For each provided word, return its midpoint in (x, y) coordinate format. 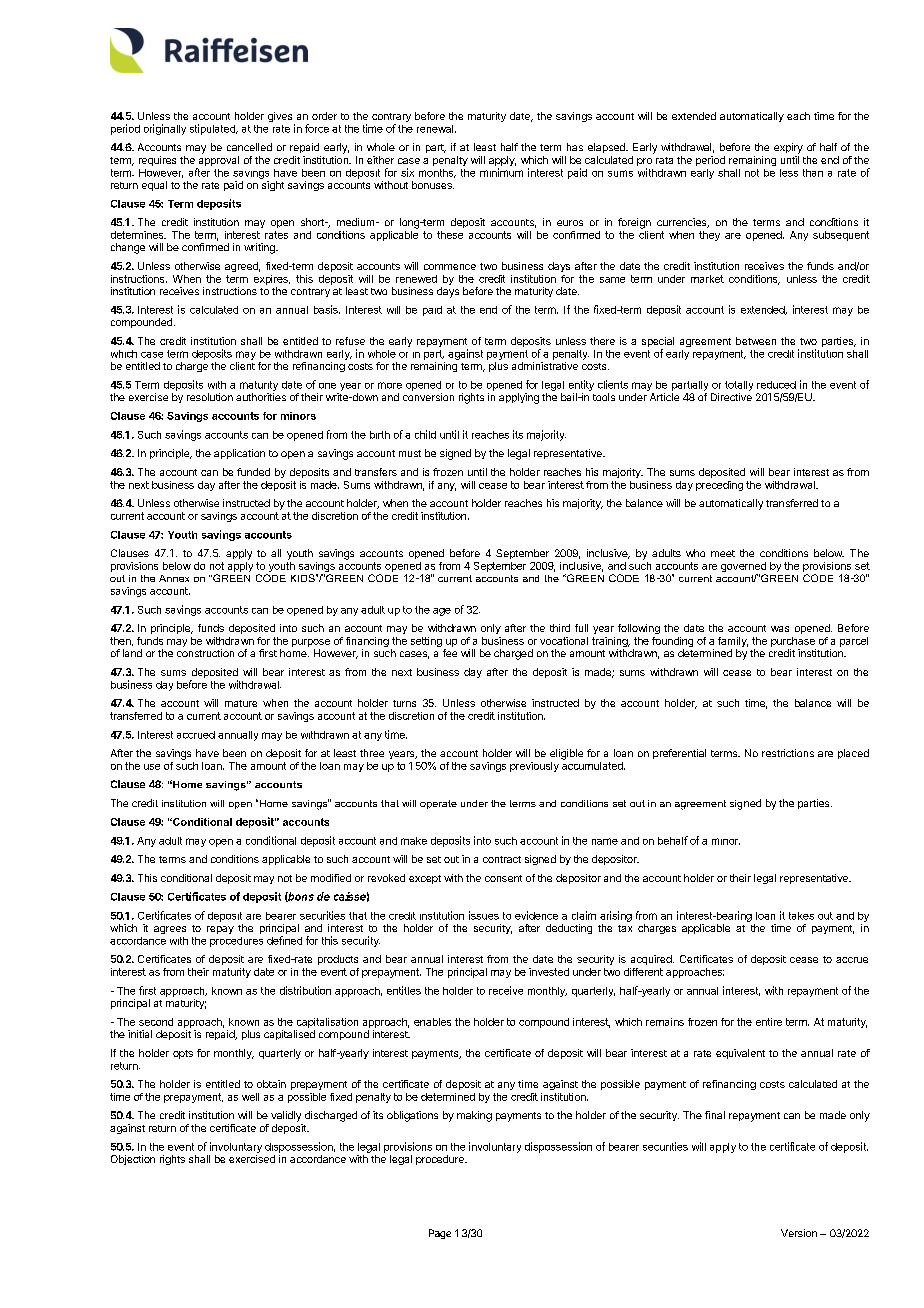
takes (801, 916)
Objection (133, 1160)
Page (440, 1234)
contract (502, 859)
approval (217, 162)
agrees (170, 930)
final (715, 1115)
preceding (719, 486)
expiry (788, 148)
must (410, 453)
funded (253, 472)
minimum (501, 172)
